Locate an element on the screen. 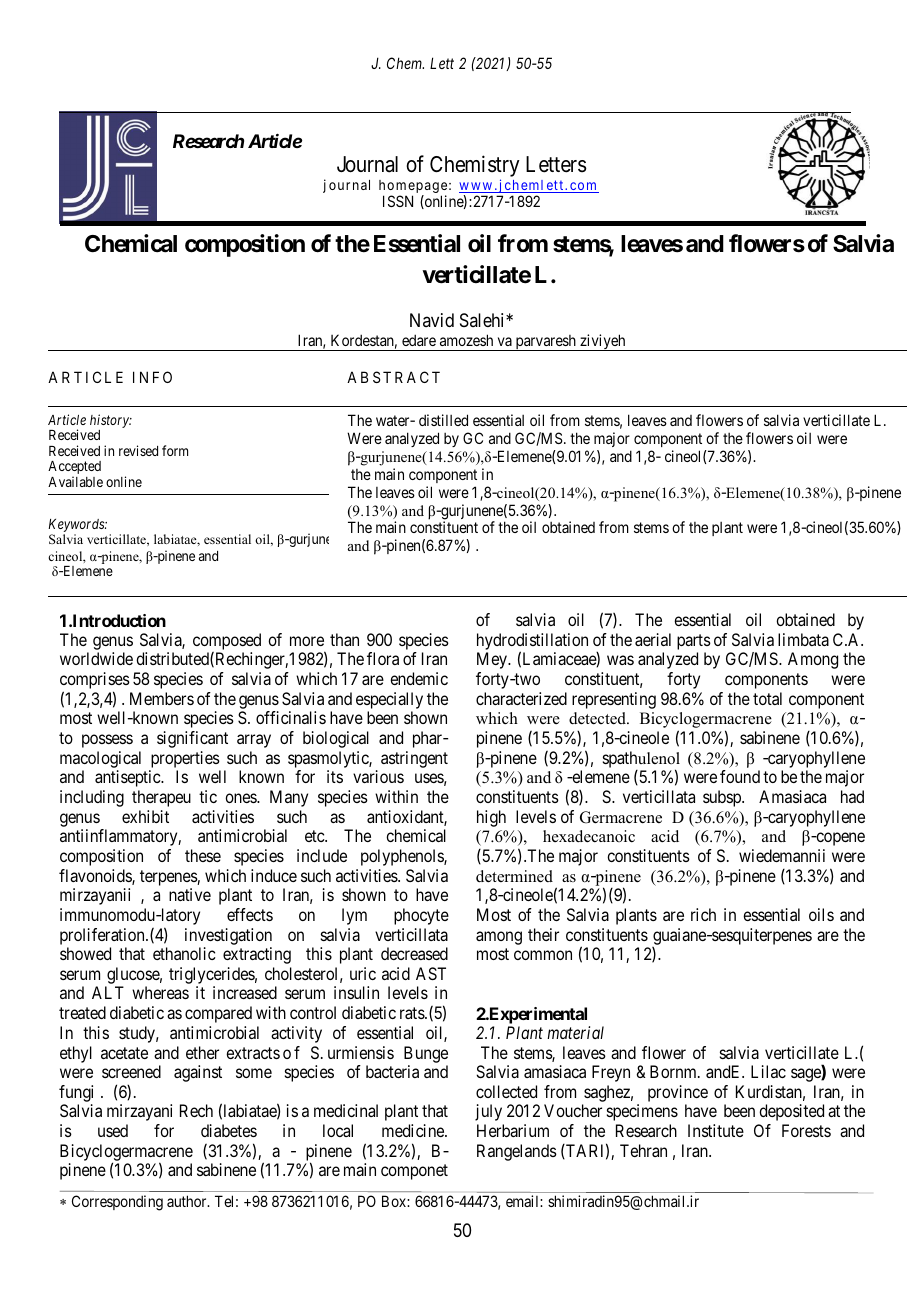  subsp is located at coordinates (723, 798).
